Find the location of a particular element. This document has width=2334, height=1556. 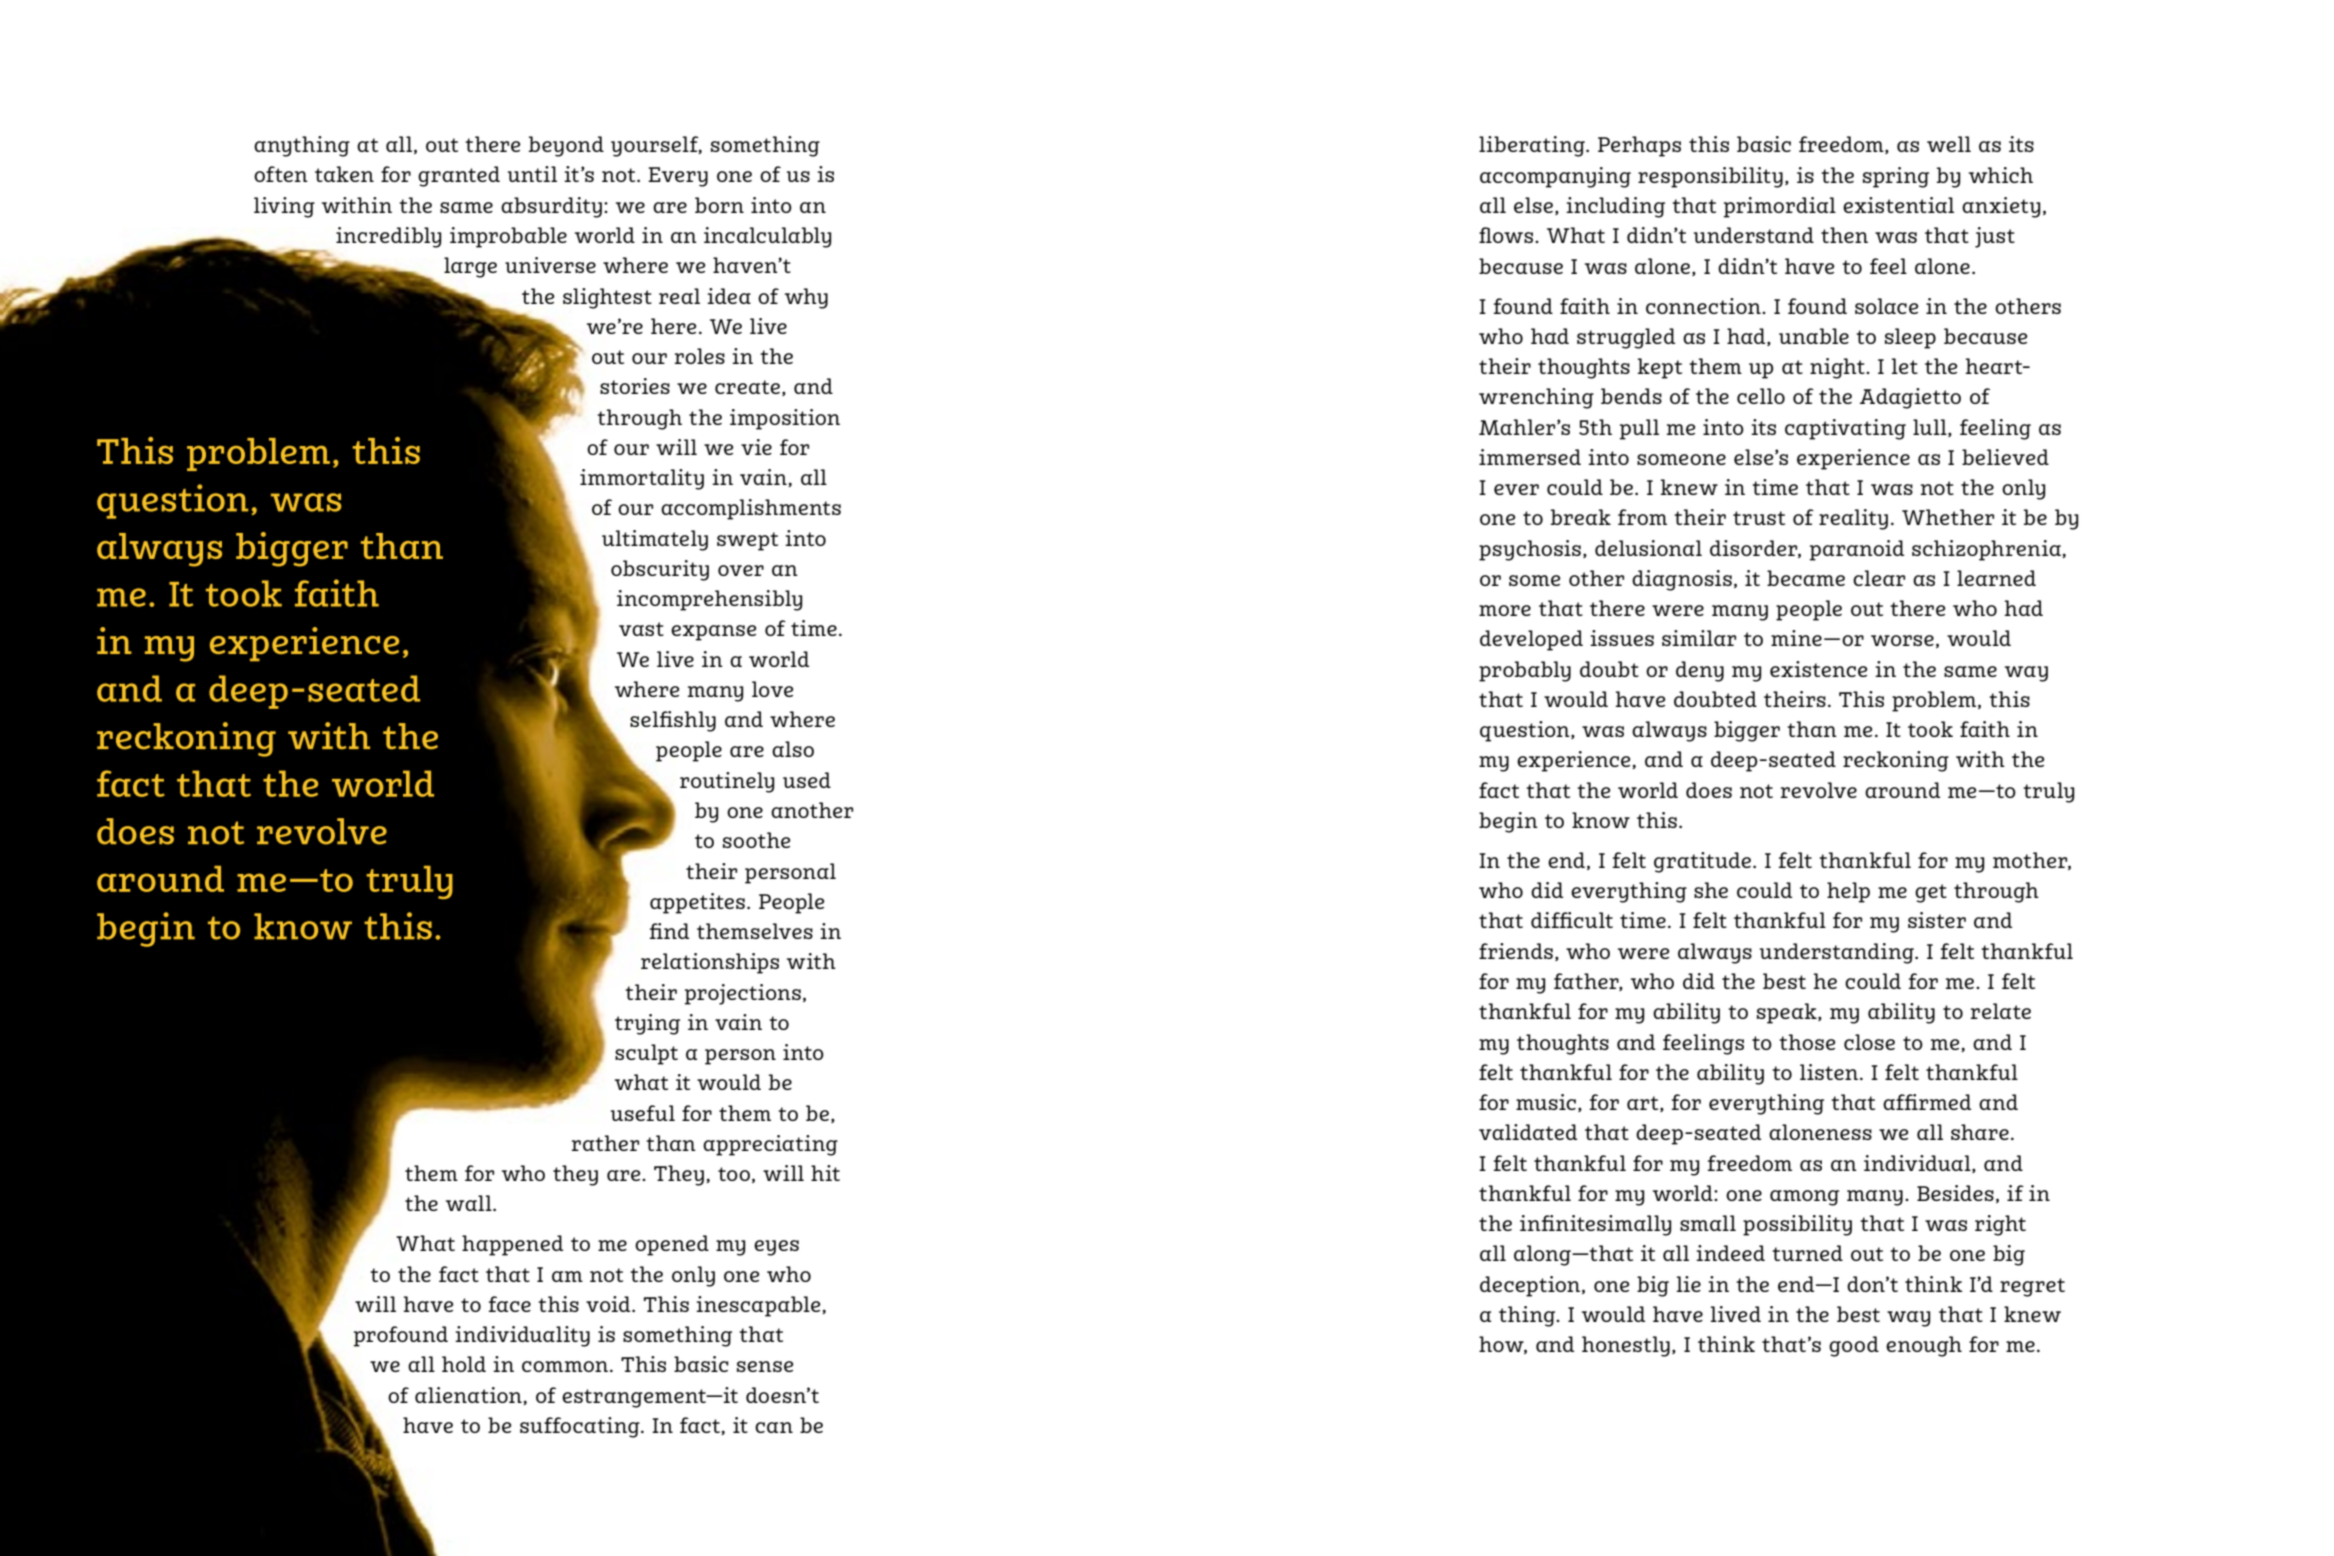

more is located at coordinates (1505, 610).
